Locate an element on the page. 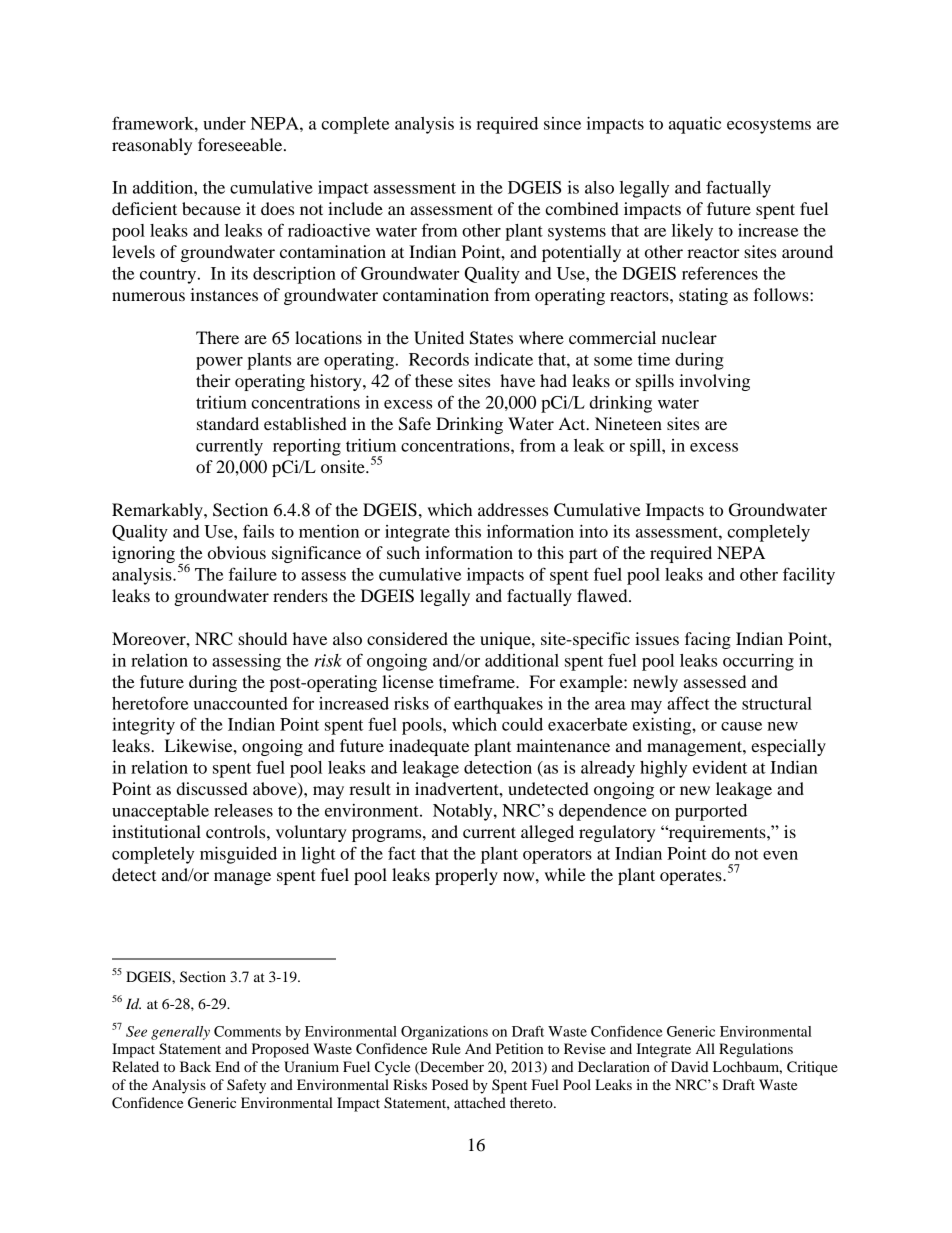 The width and height of the image is (952, 1233). Regulations is located at coordinates (756, 1050).
